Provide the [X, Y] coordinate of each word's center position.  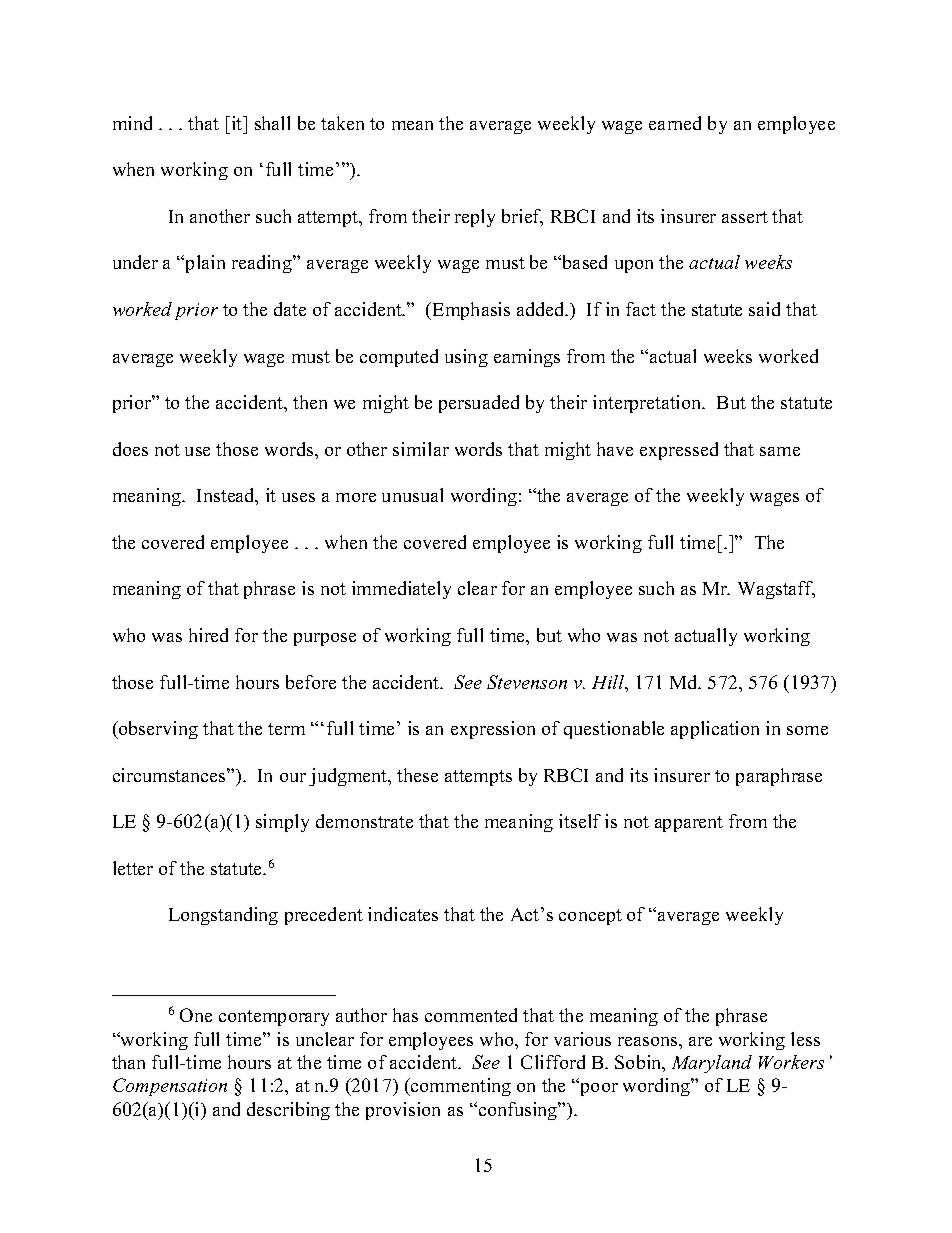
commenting [460, 1087]
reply [475, 218]
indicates [403, 914]
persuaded [479, 404]
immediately [401, 590]
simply [282, 823]
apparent [689, 824]
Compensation [170, 1087]
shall [272, 123]
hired [208, 635]
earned [675, 123]
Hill [609, 683]
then [310, 402]
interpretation [648, 404]
